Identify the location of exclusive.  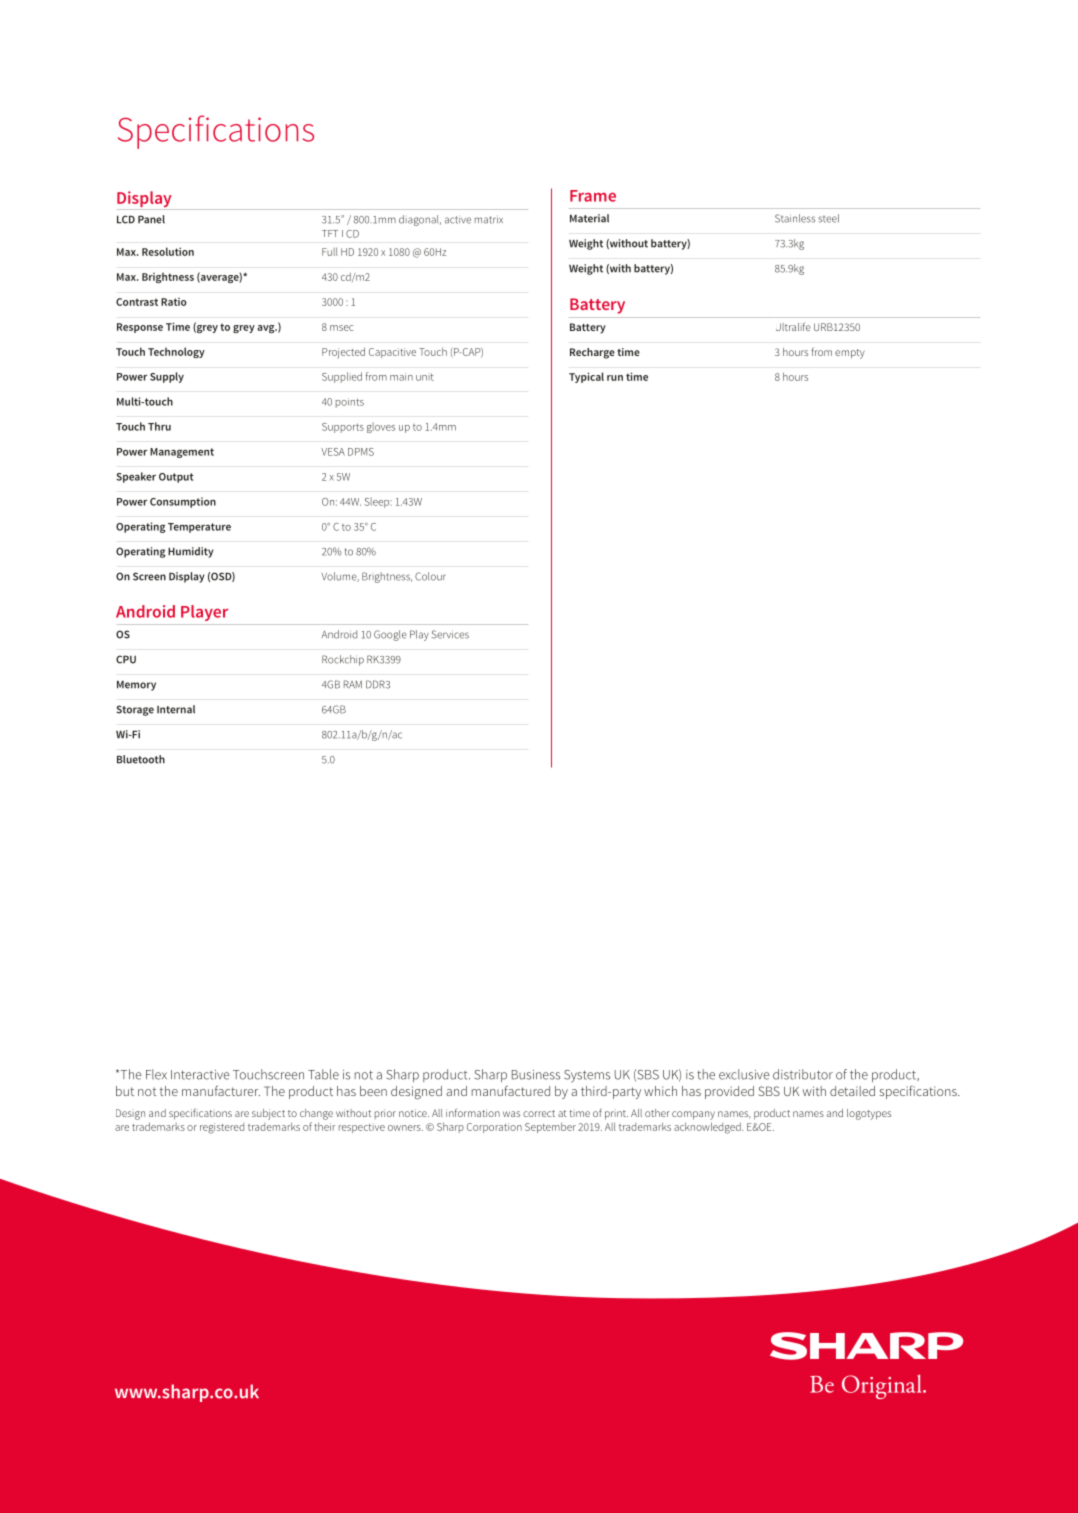
(744, 1074).
